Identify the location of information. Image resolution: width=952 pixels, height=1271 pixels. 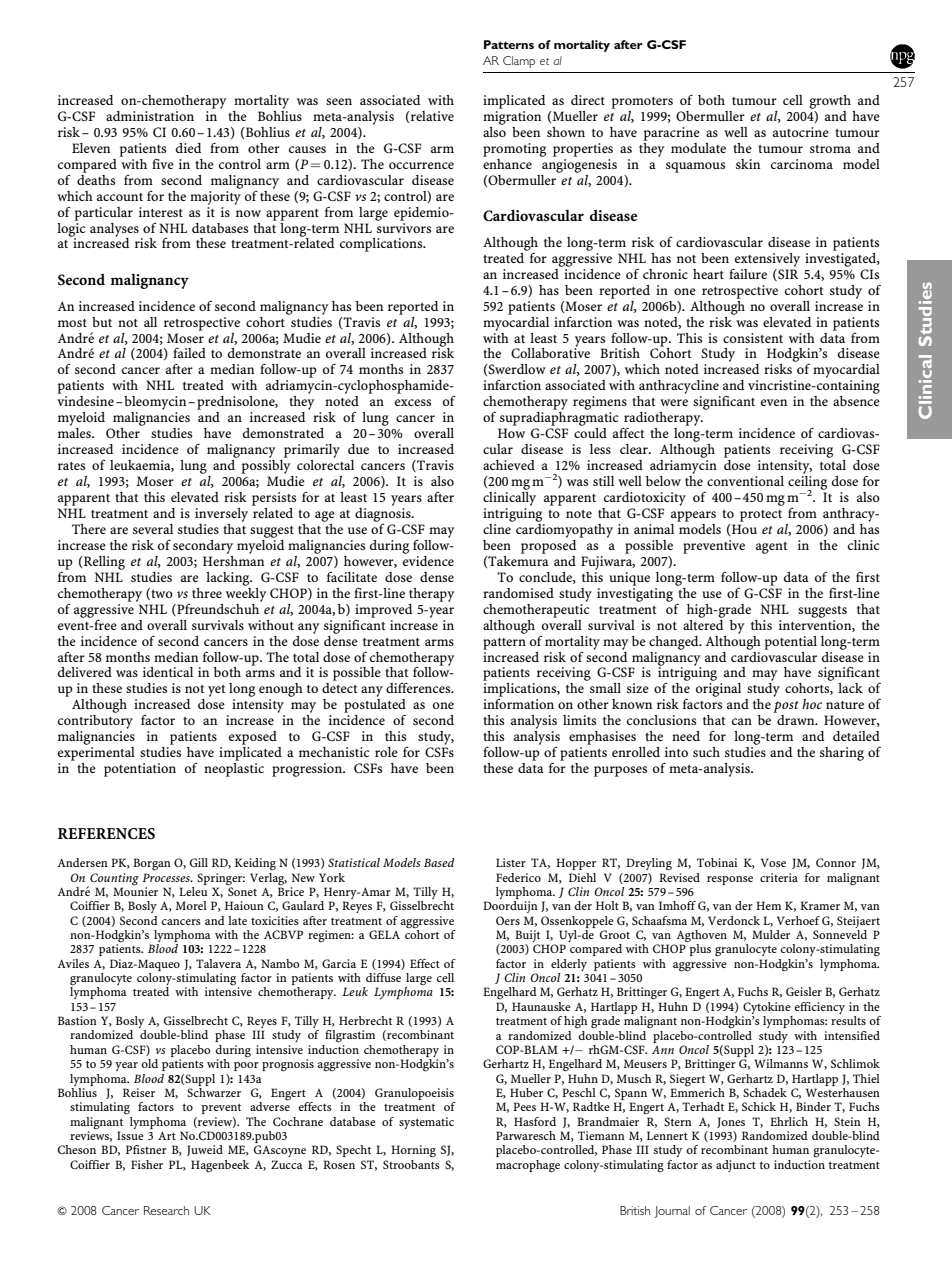
(518, 704).
